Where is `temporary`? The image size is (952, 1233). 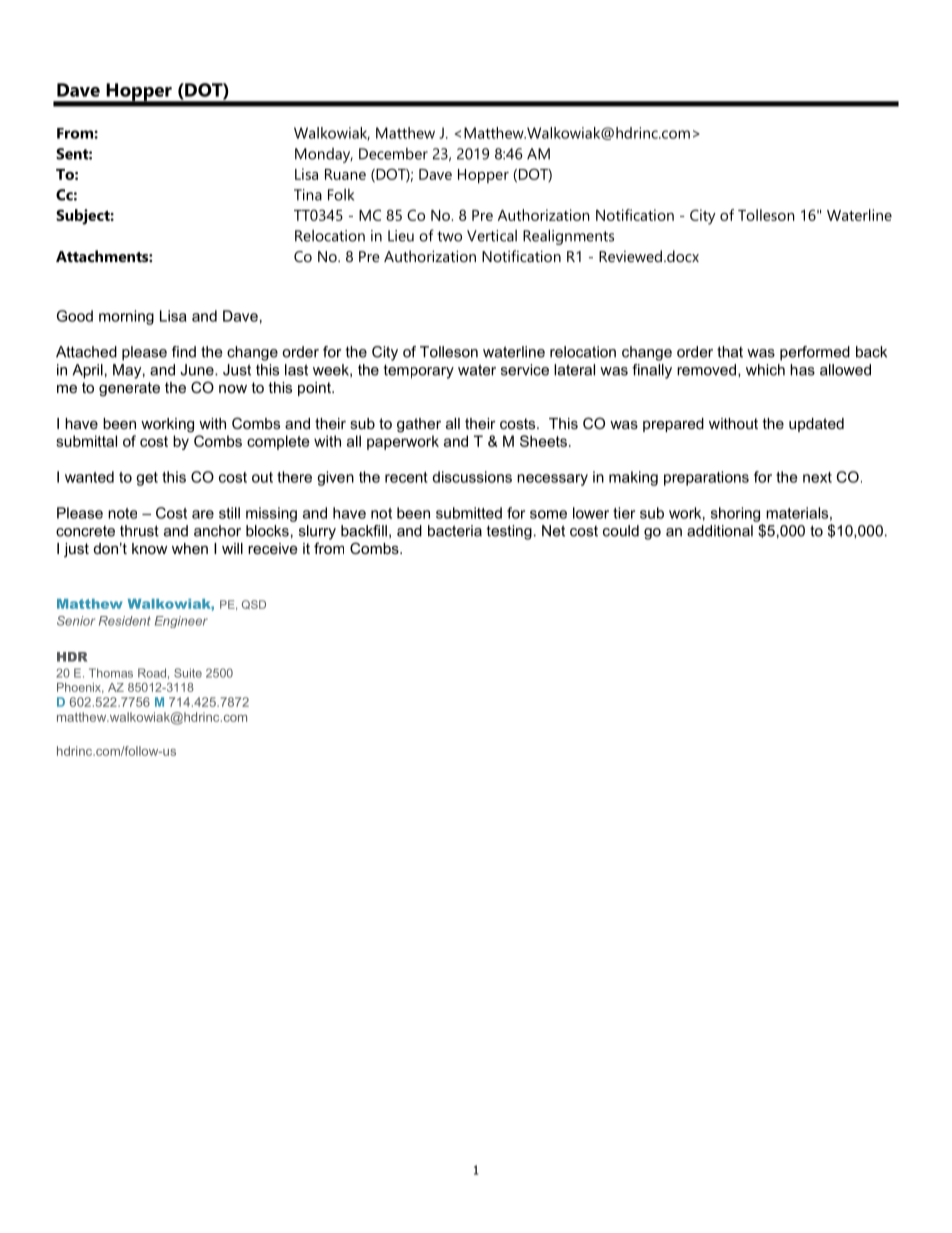
temporary is located at coordinates (419, 371).
